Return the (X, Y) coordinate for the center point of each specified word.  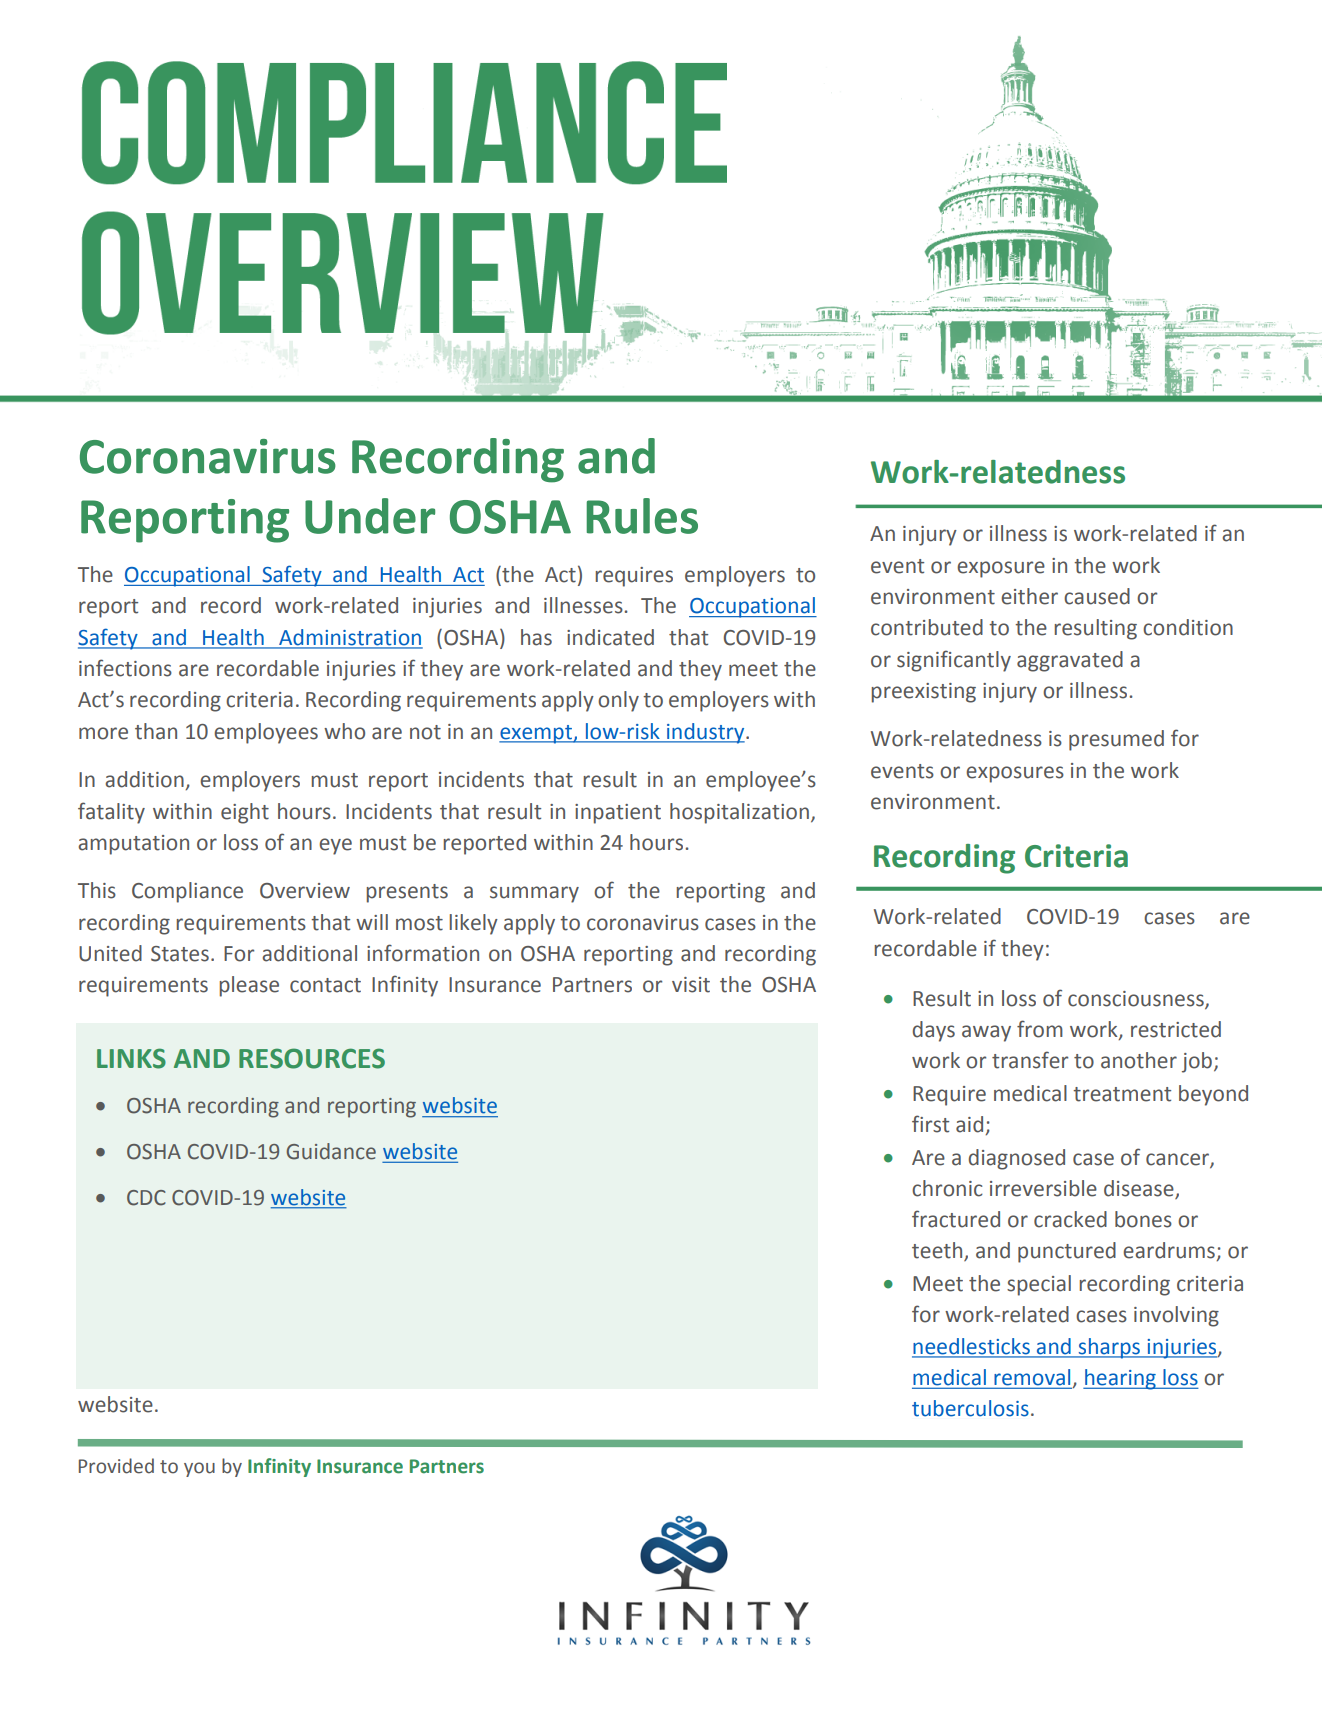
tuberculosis (970, 1408)
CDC (146, 1198)
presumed (1116, 740)
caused (1097, 596)
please (249, 986)
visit (691, 985)
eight (245, 813)
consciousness (1137, 999)
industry (706, 733)
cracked (1070, 1219)
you (199, 1469)
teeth (938, 1251)
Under (370, 516)
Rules (642, 516)
